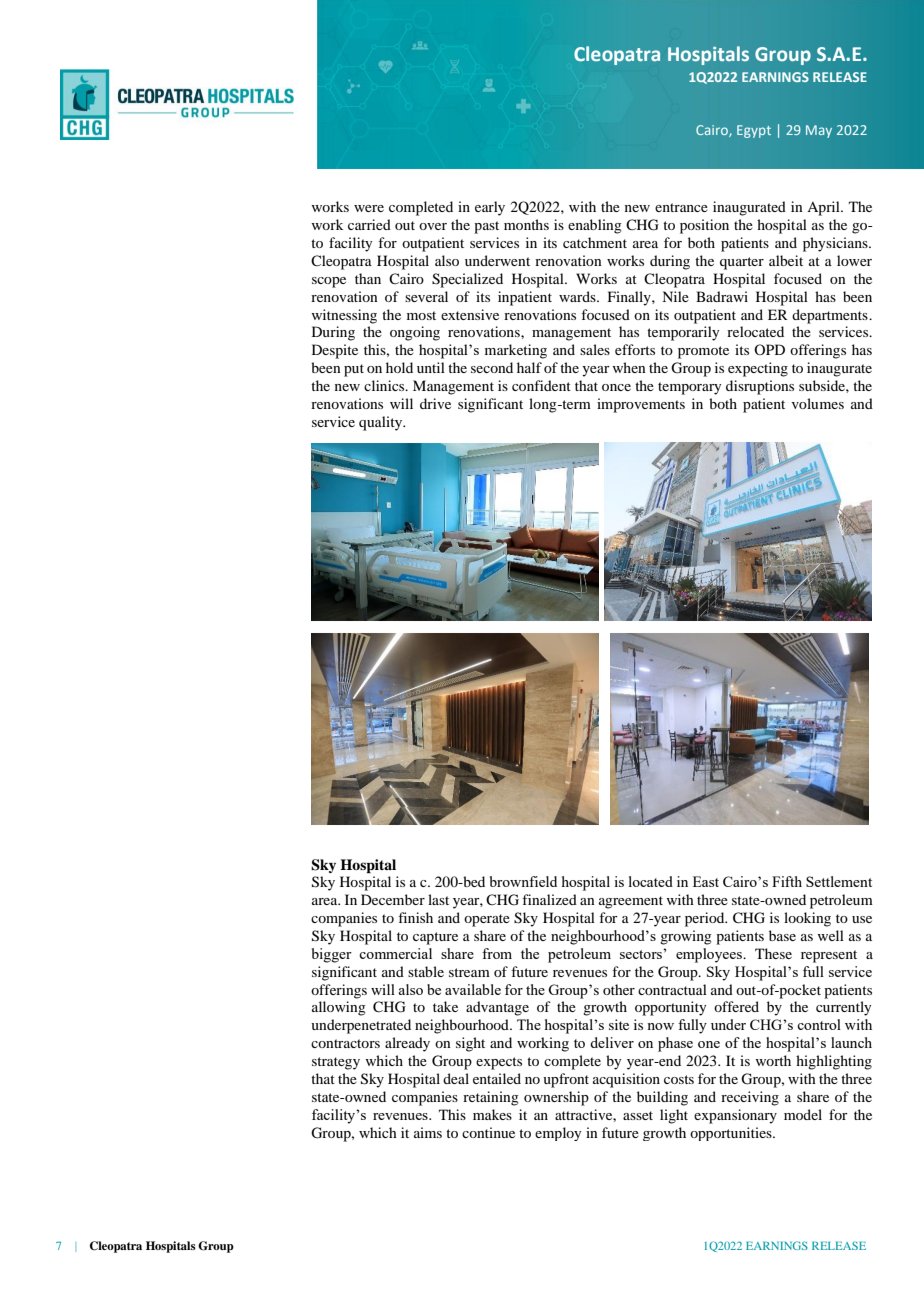  Describe the element at coordinates (818, 403) in the image. I see `volumes` at that location.
